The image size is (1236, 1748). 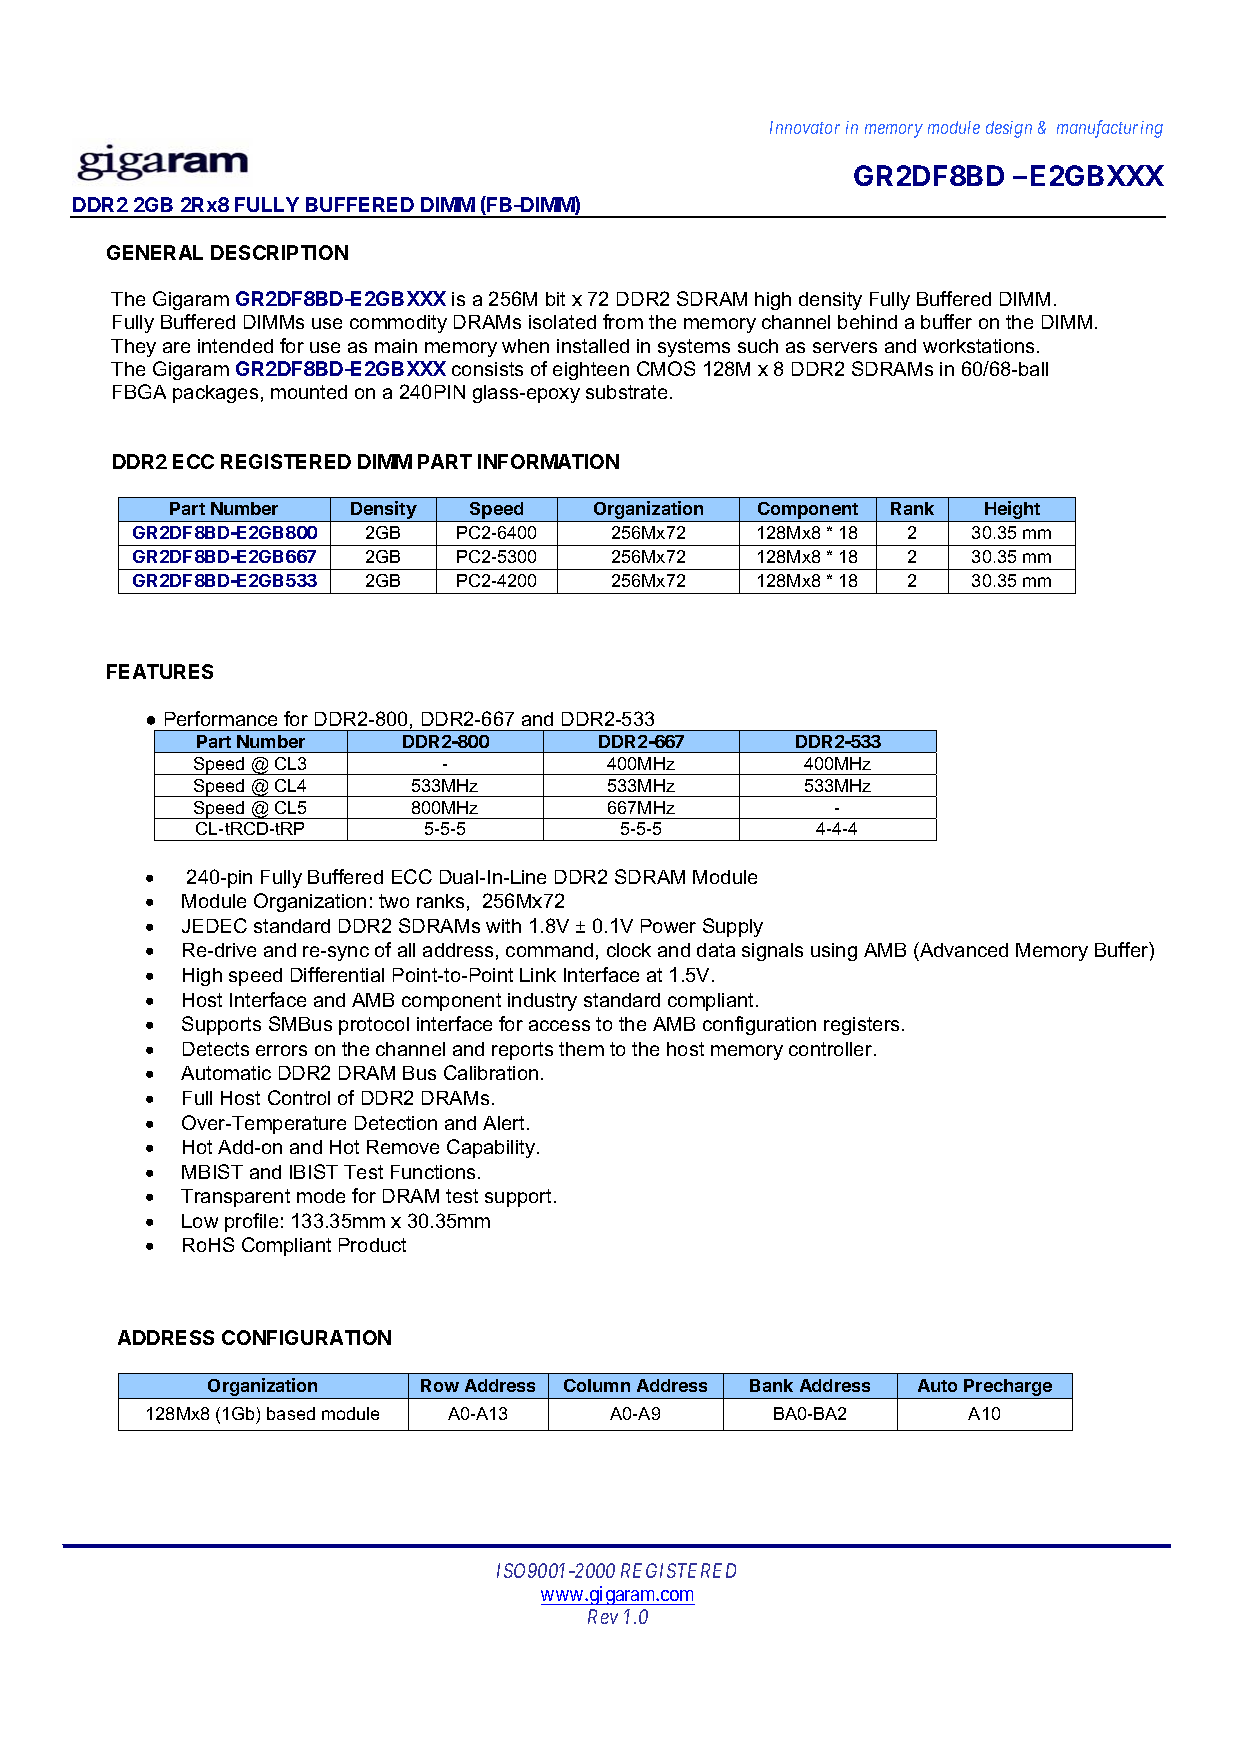 What do you see at coordinates (279, 252) in the screenshot?
I see `DESCRIPTION` at bounding box center [279, 252].
